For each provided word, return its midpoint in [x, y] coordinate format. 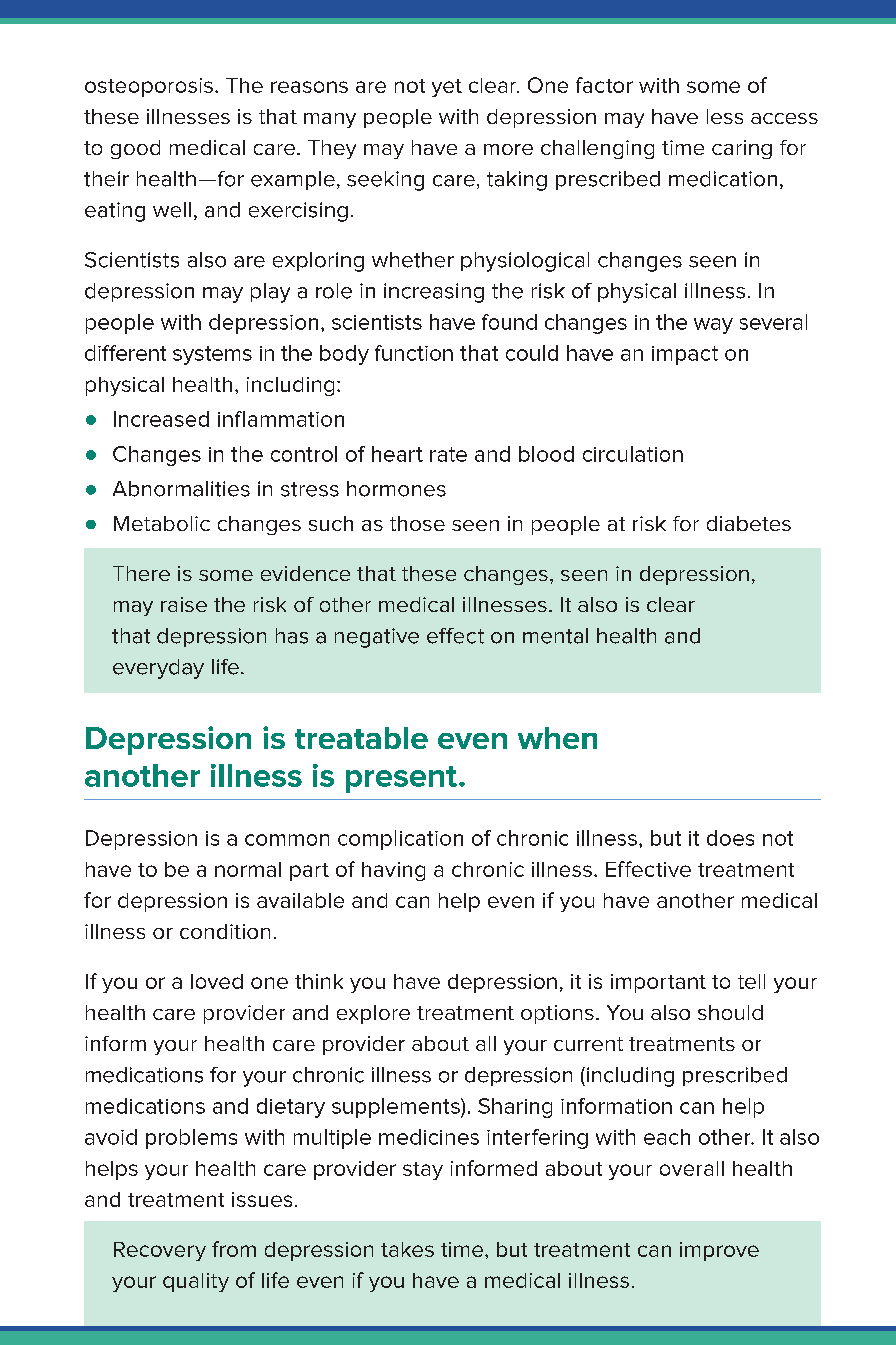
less [725, 116]
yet [447, 88]
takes [407, 1249]
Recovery [160, 1251]
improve [719, 1251]
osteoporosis [149, 87]
